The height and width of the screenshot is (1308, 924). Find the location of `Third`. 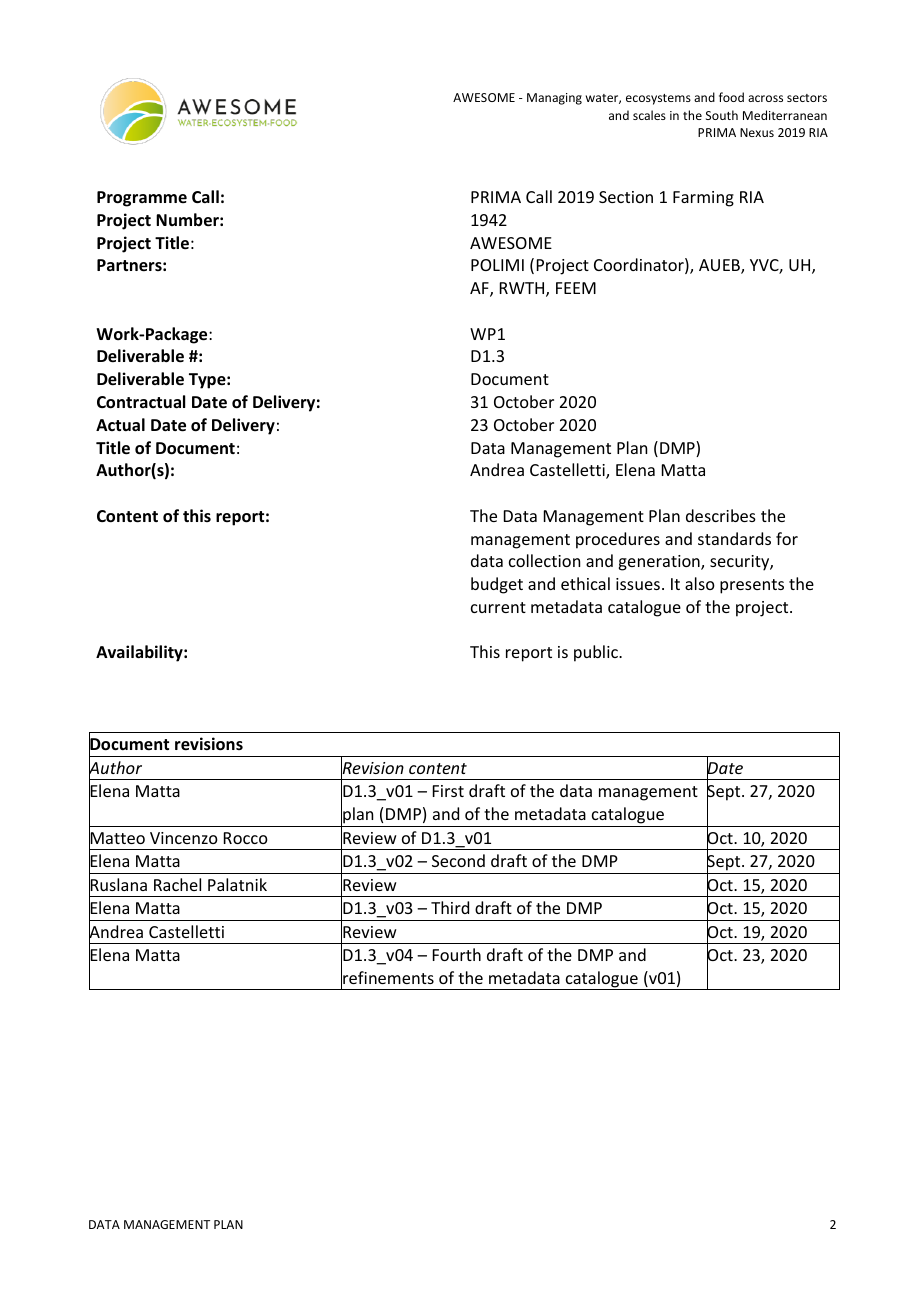

Third is located at coordinates (450, 907).
